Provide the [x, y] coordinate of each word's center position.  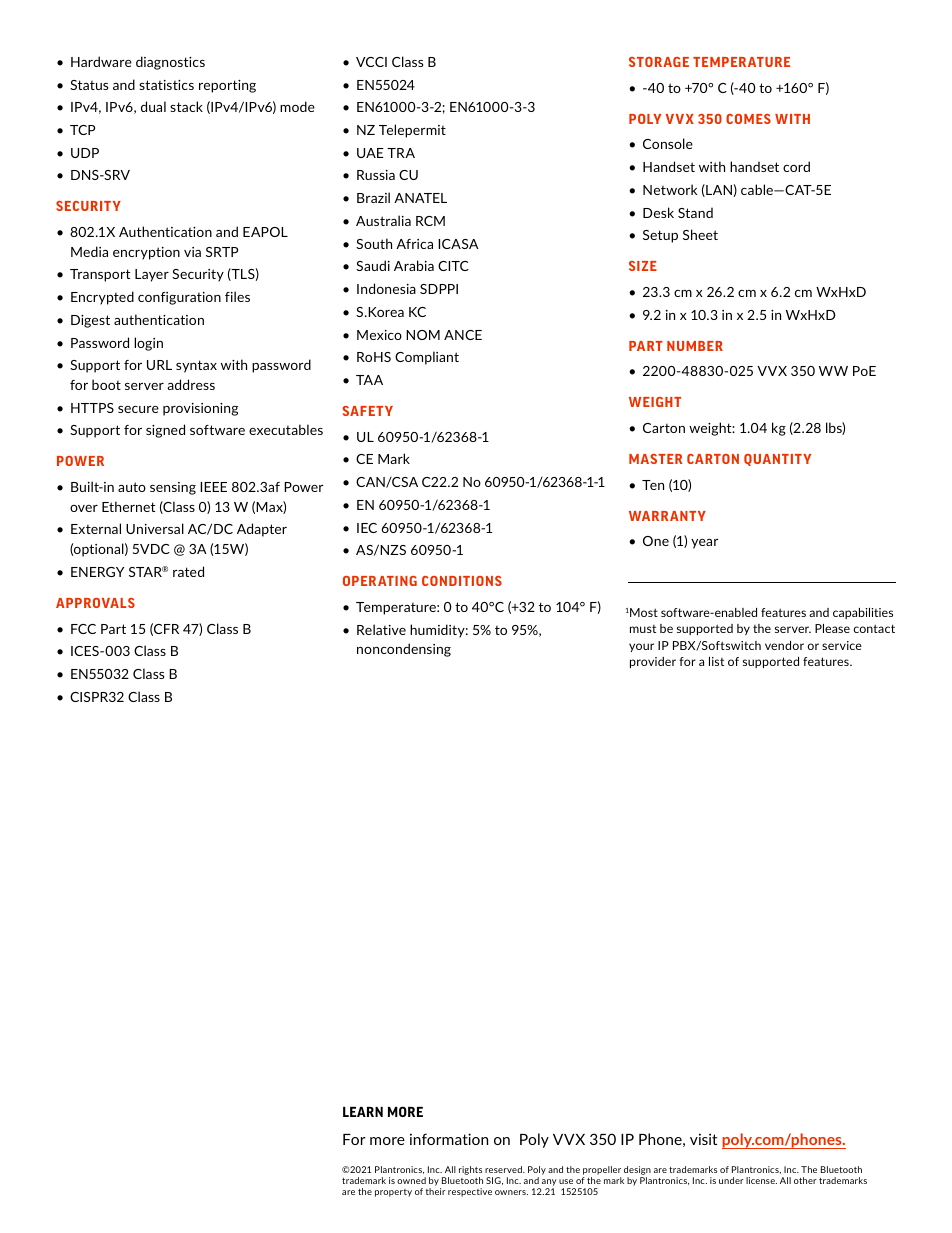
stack [186, 106]
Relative [381, 629]
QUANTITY [777, 460]
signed [165, 431]
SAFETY [368, 411]
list [716, 661]
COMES [748, 119]
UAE [370, 153]
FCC [83, 629]
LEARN [363, 1112]
